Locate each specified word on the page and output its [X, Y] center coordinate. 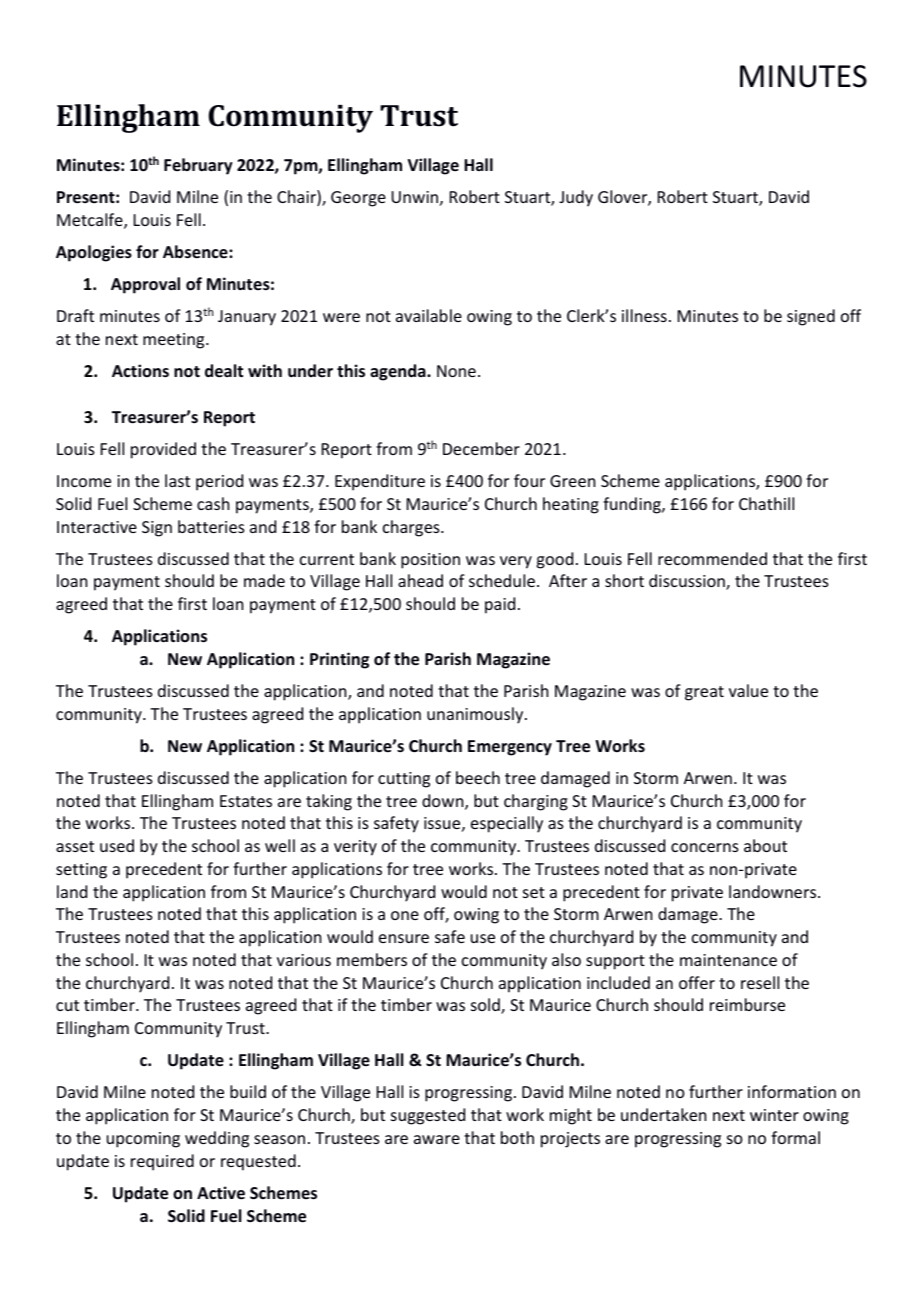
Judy [576, 198]
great [704, 693]
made [264, 580]
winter [774, 1115]
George [358, 199]
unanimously [476, 715]
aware [437, 1139]
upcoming [143, 1140]
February [198, 166]
